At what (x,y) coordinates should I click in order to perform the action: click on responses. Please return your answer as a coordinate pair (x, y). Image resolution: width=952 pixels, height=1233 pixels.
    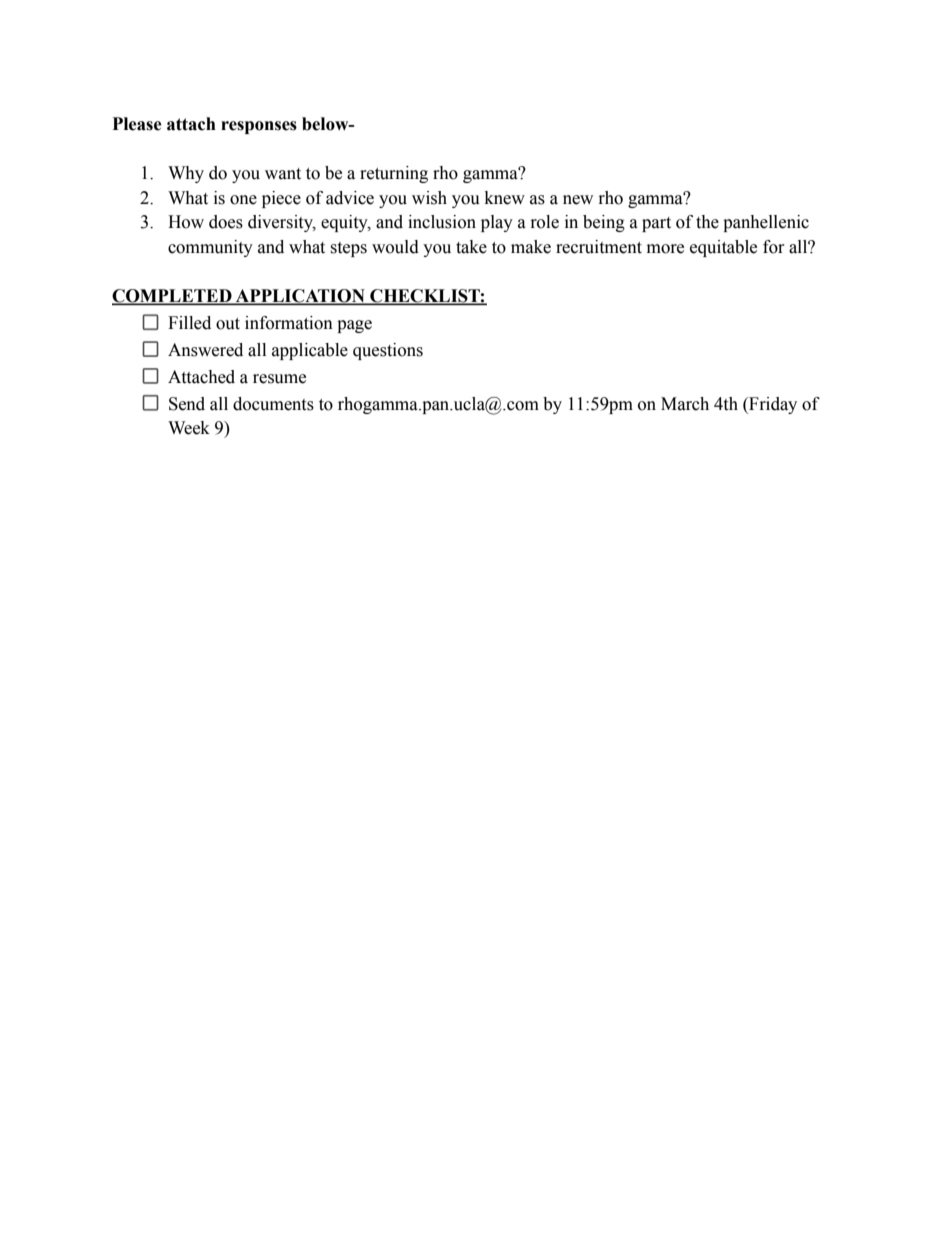
    Looking at the image, I should click on (259, 127).
